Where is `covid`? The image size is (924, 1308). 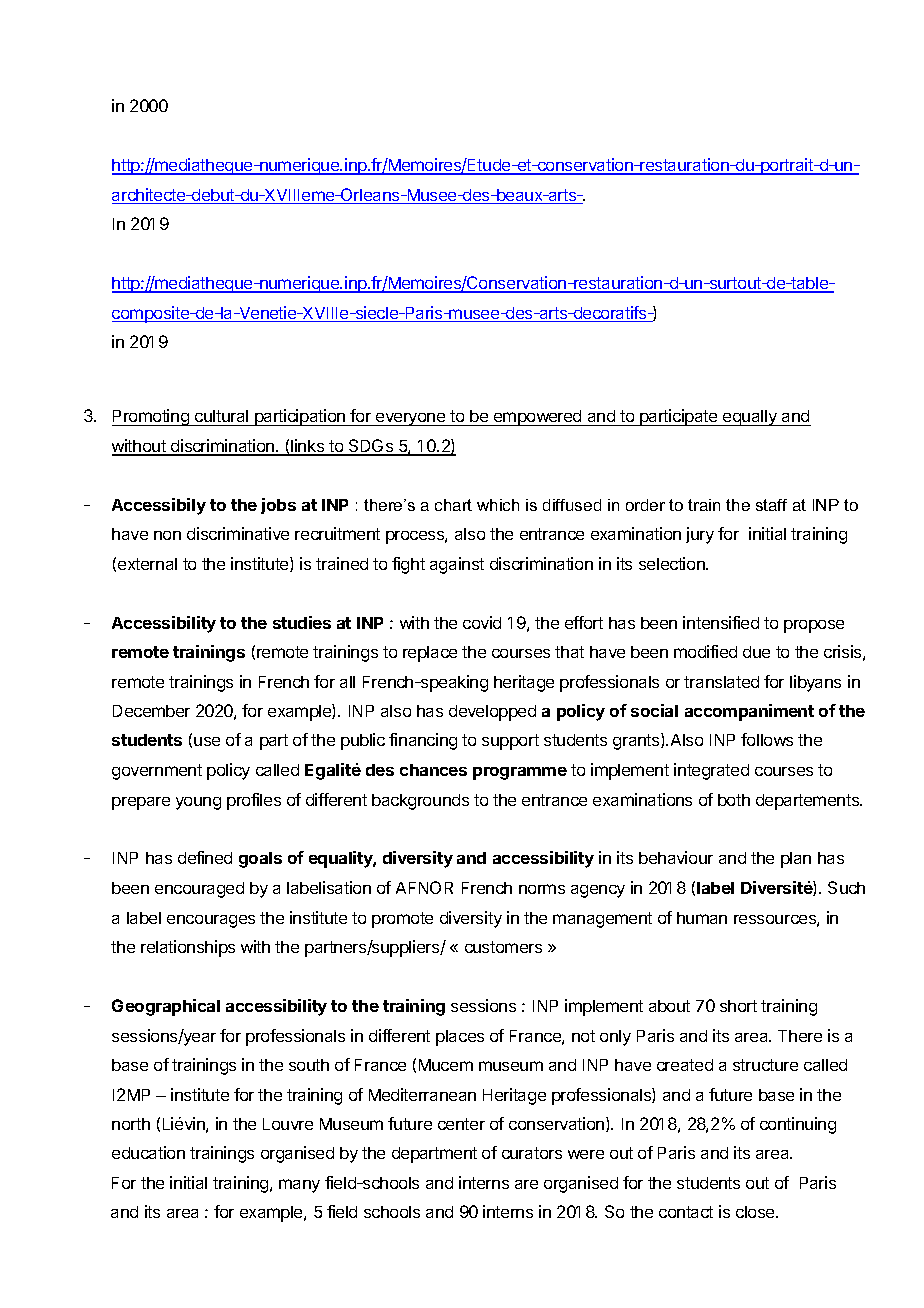
covid is located at coordinates (482, 622).
